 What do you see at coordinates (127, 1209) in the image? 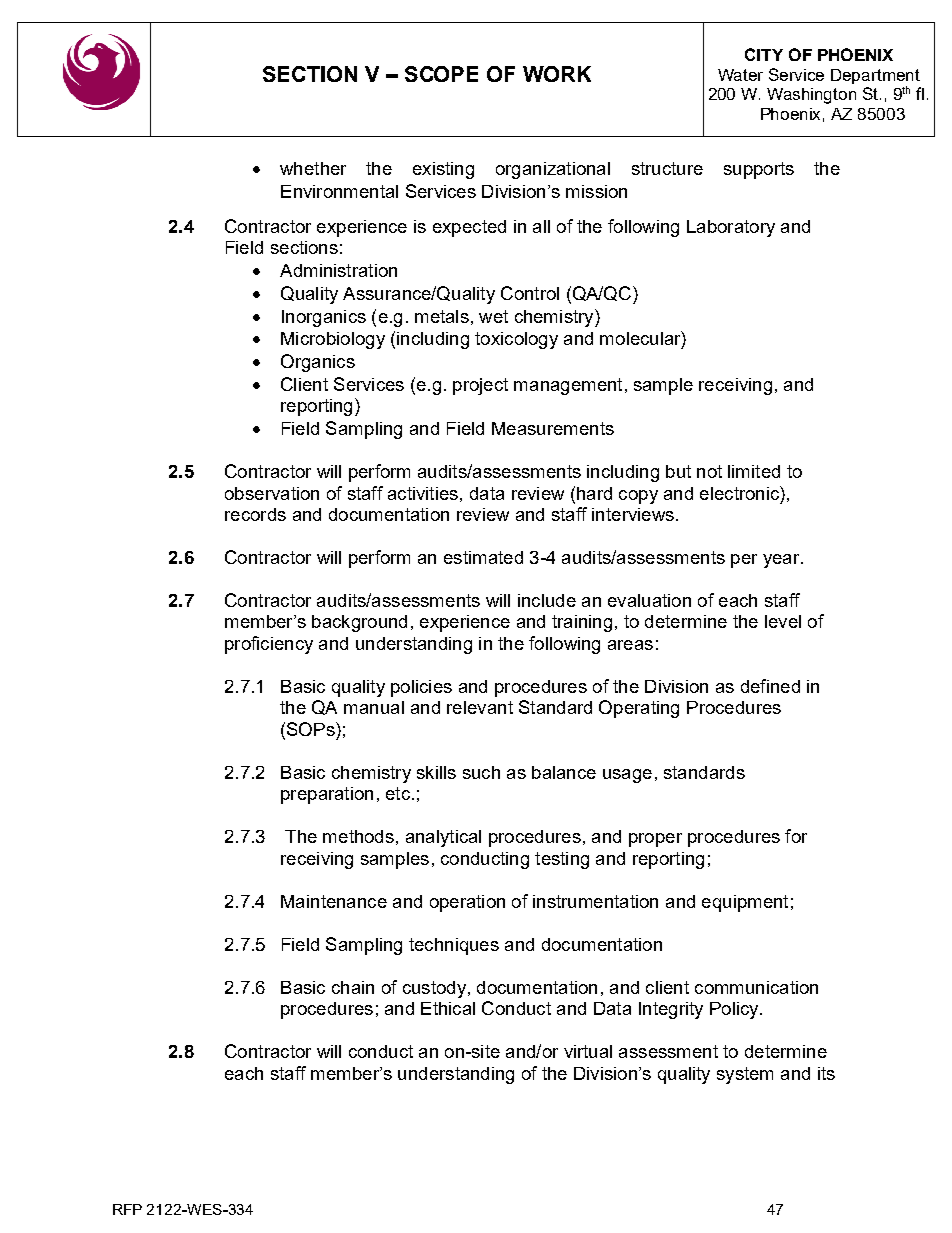
I see `RFP` at bounding box center [127, 1209].
